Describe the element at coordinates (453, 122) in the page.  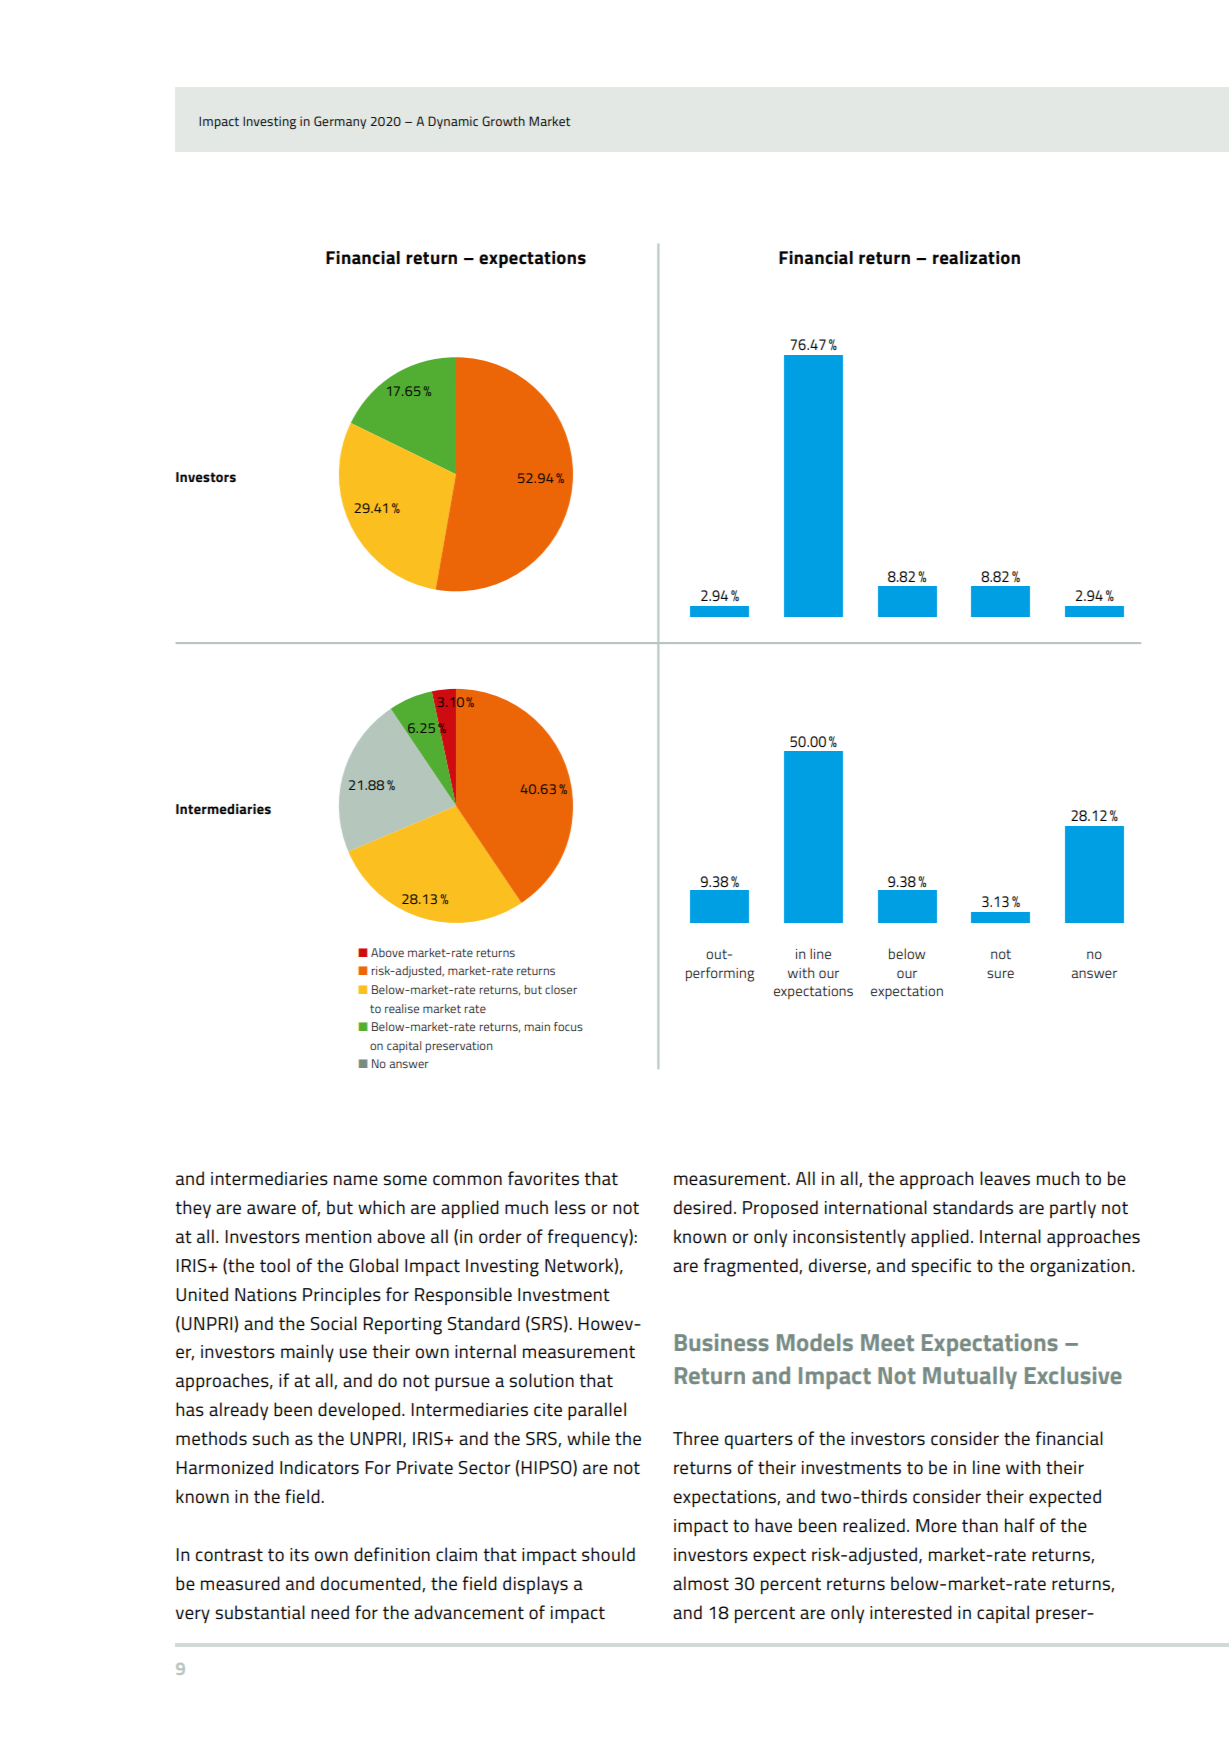
I see `Dynamic` at that location.
